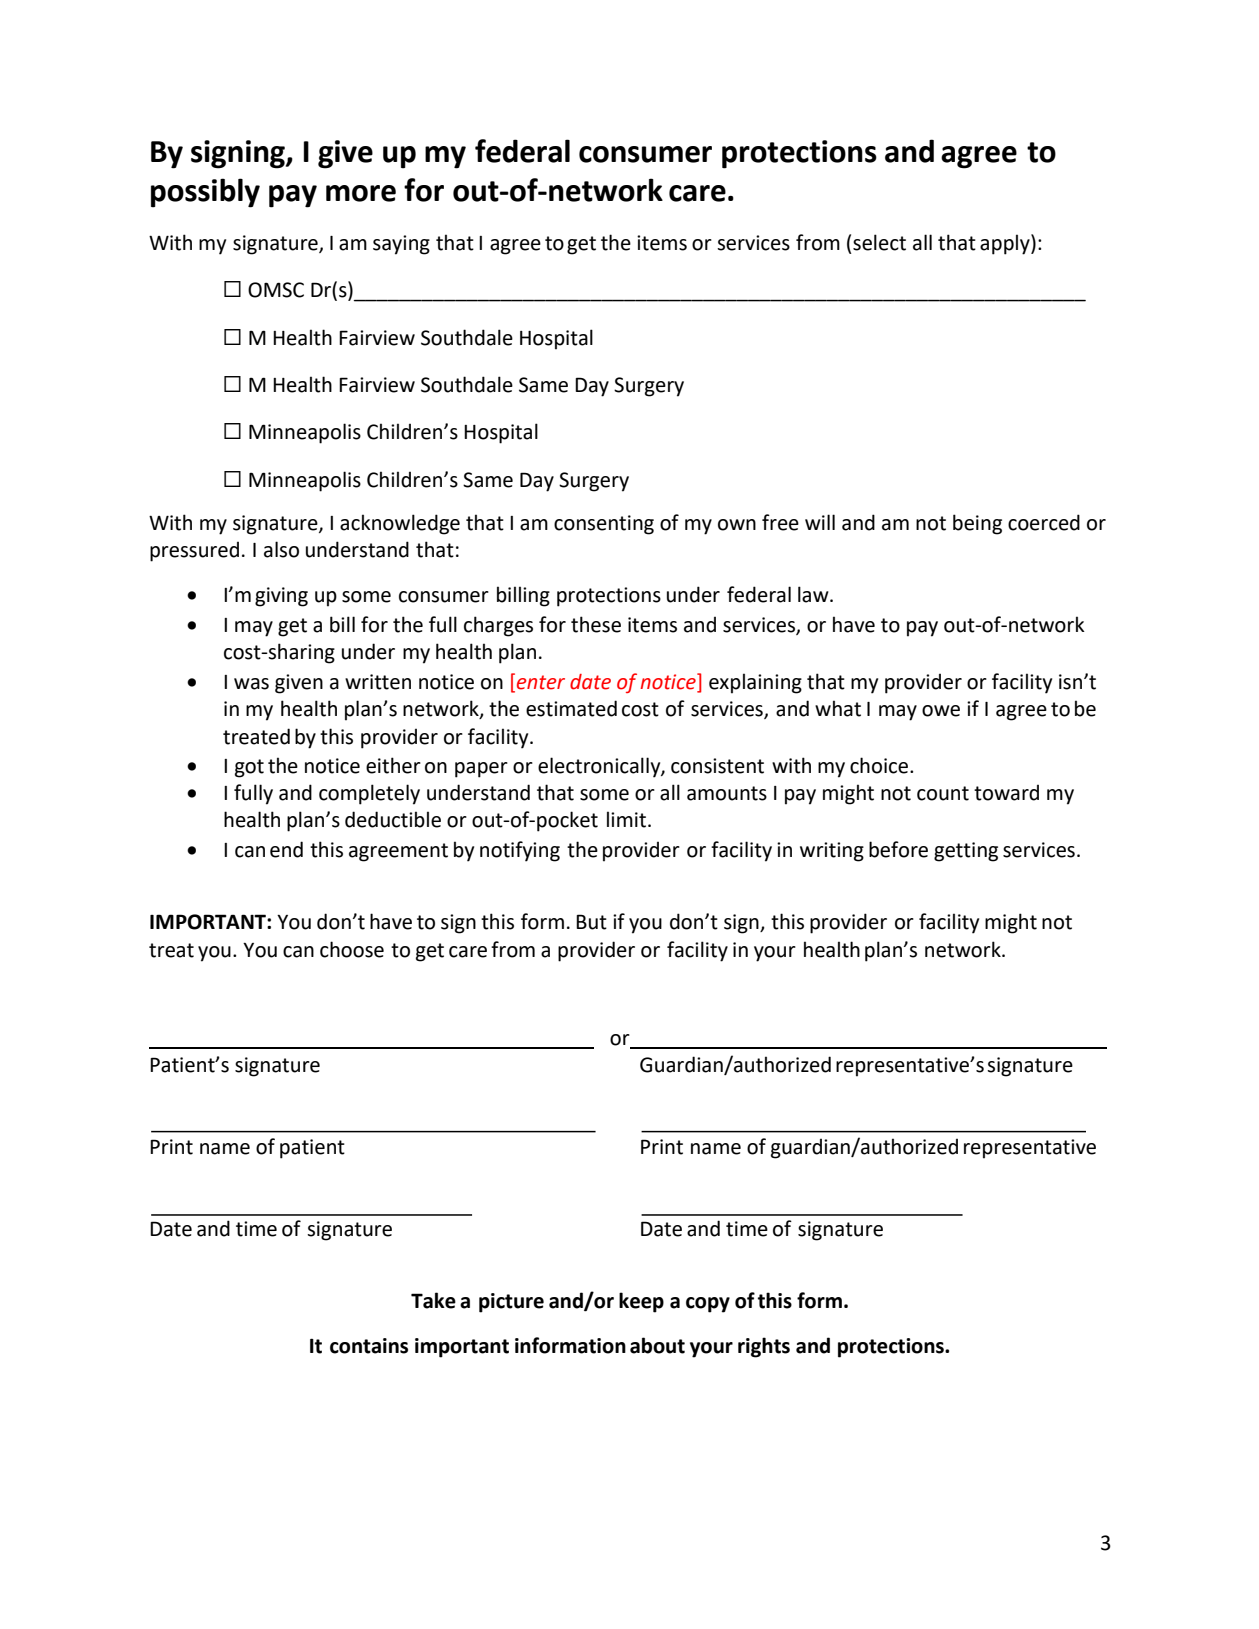 The width and height of the screenshot is (1259, 1629). Describe the element at coordinates (943, 793) in the screenshot. I see `count` at that location.
